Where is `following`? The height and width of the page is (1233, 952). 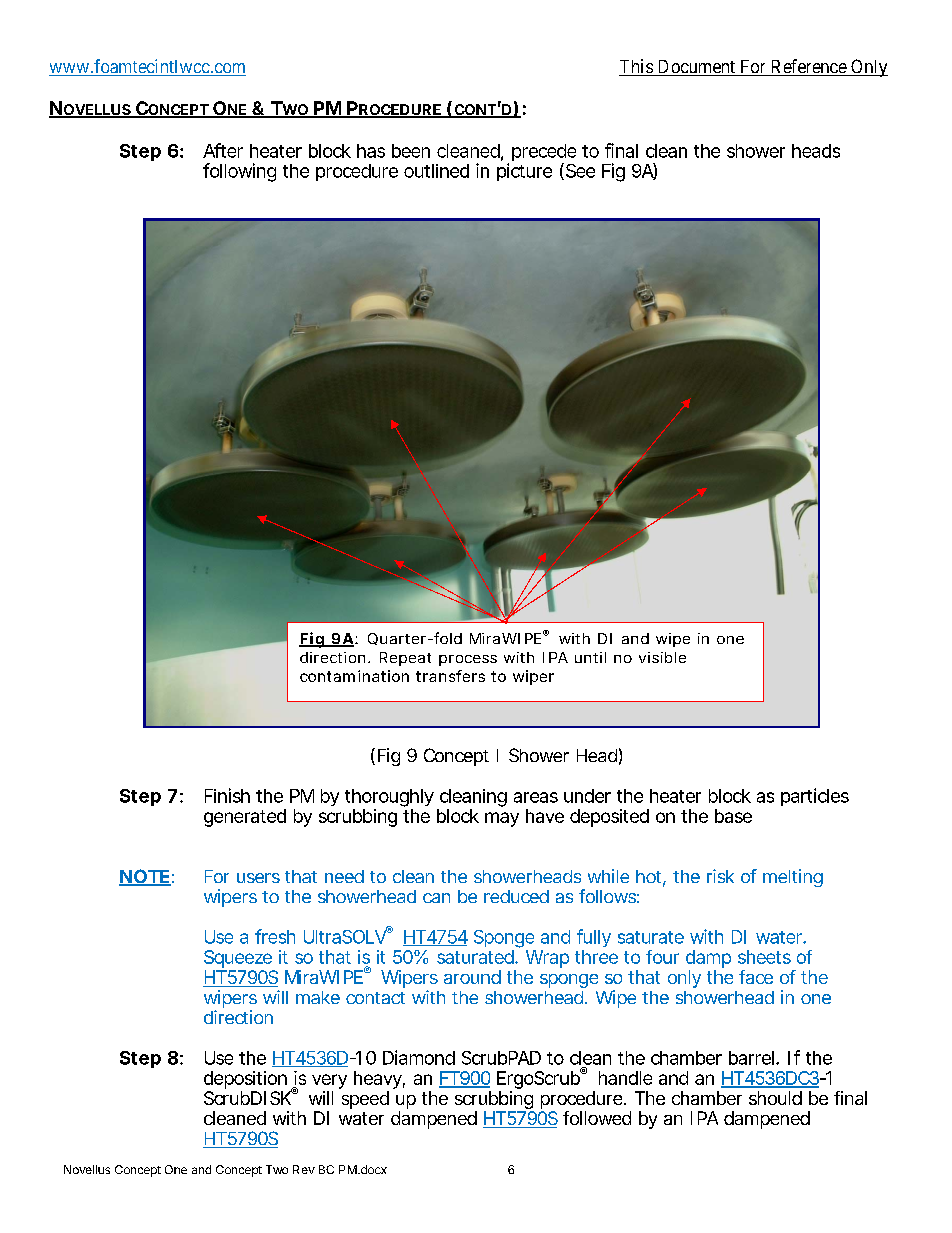
following is located at coordinates (239, 172).
